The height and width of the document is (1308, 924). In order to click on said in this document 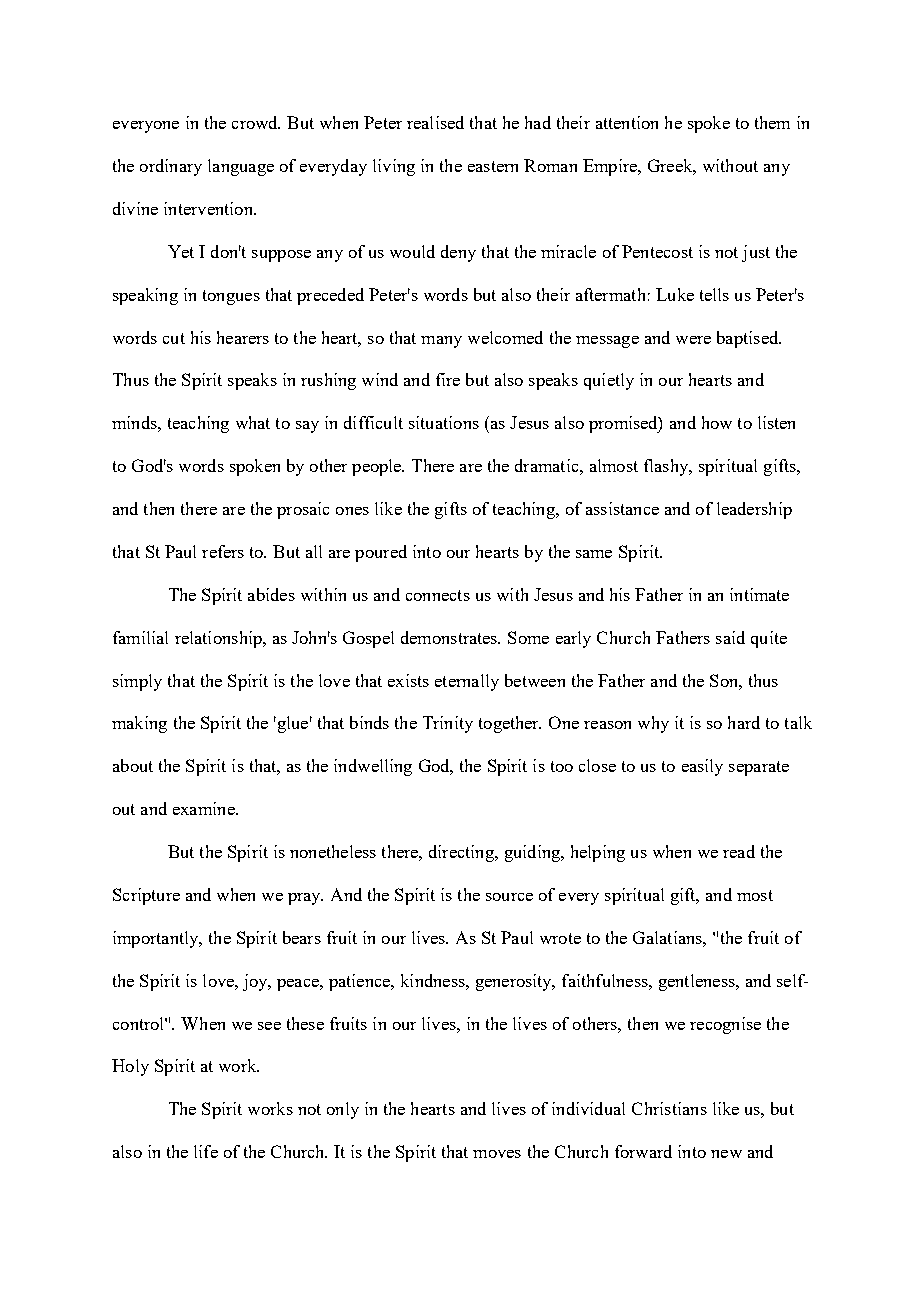, I will do `click(730, 637)`.
